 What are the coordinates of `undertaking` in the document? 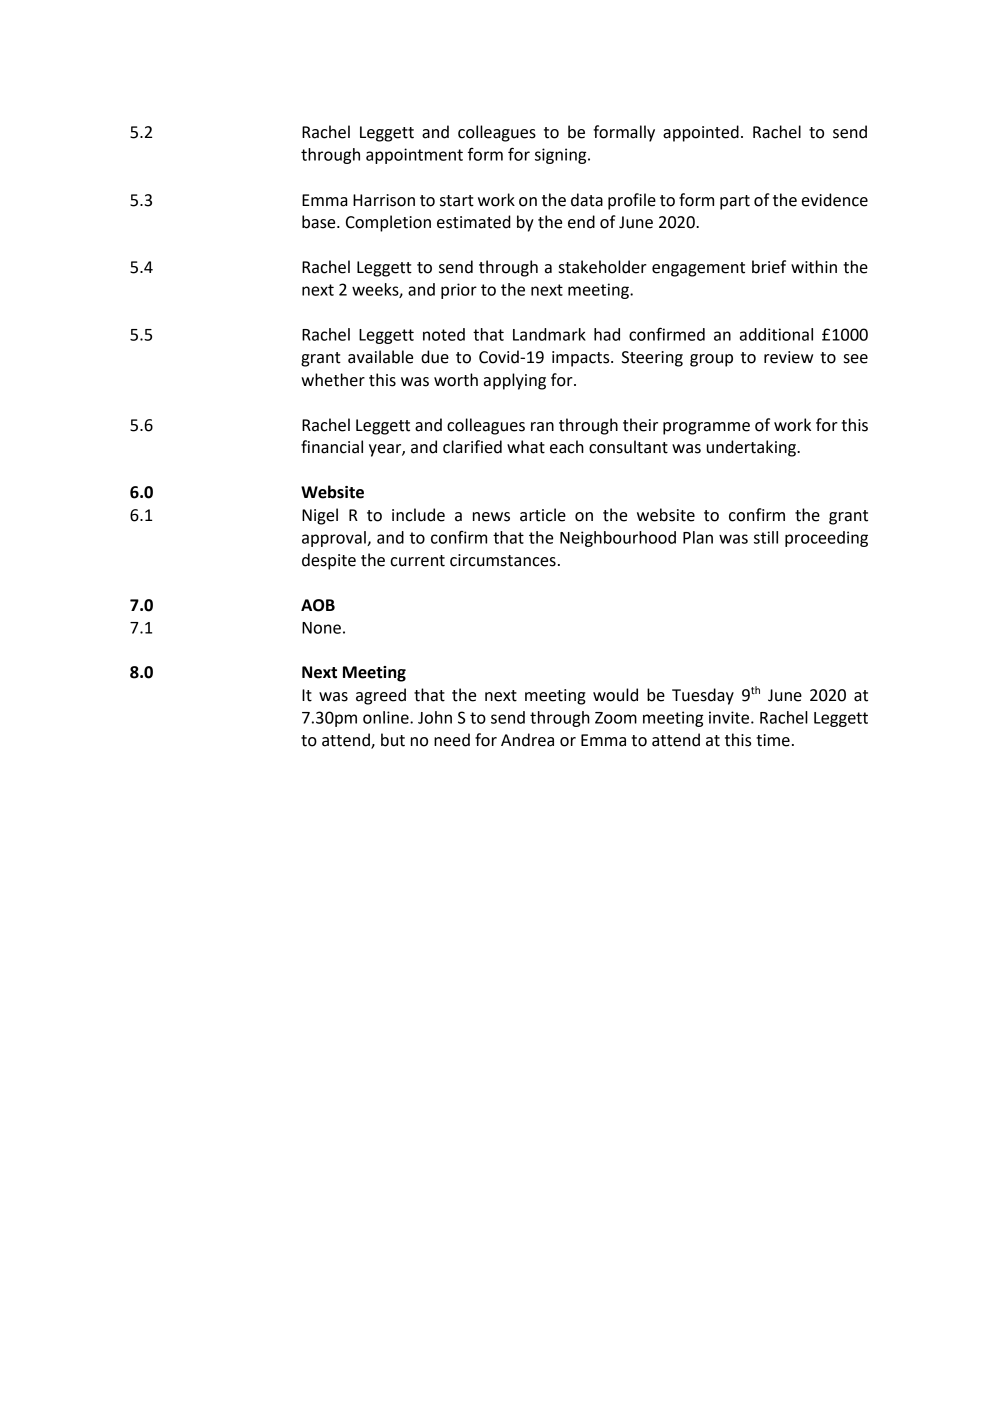 It's located at (752, 448).
